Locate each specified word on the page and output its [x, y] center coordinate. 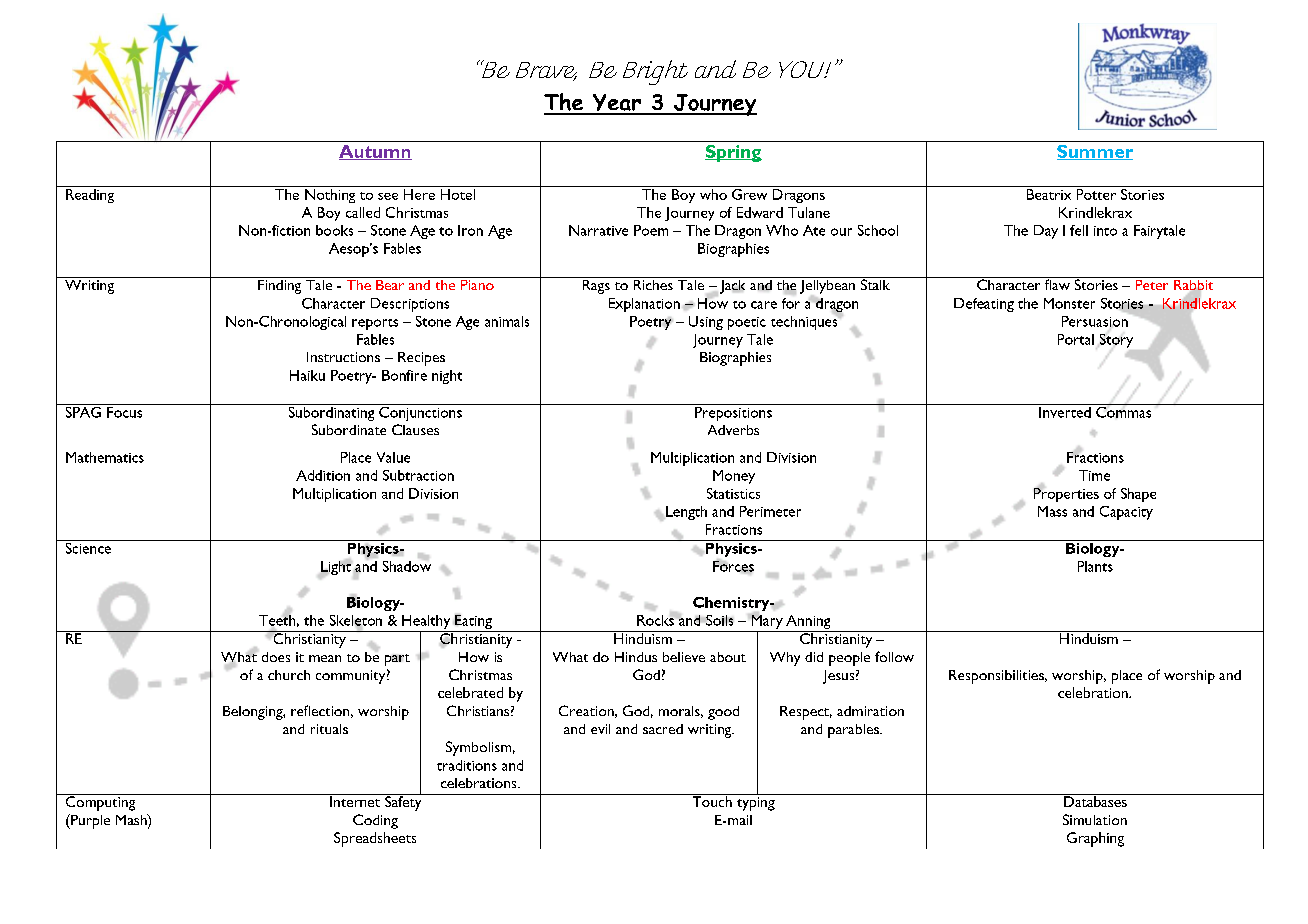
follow [894, 656]
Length [685, 513]
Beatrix [1049, 194]
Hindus [636, 657]
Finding [280, 285]
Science [88, 547]
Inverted [1065, 411]
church [289, 675]
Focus [125, 411]
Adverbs [733, 430]
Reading [90, 196]
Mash [132, 821]
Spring [733, 153]
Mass [1052, 511]
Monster [1069, 303]
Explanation [644, 305]
